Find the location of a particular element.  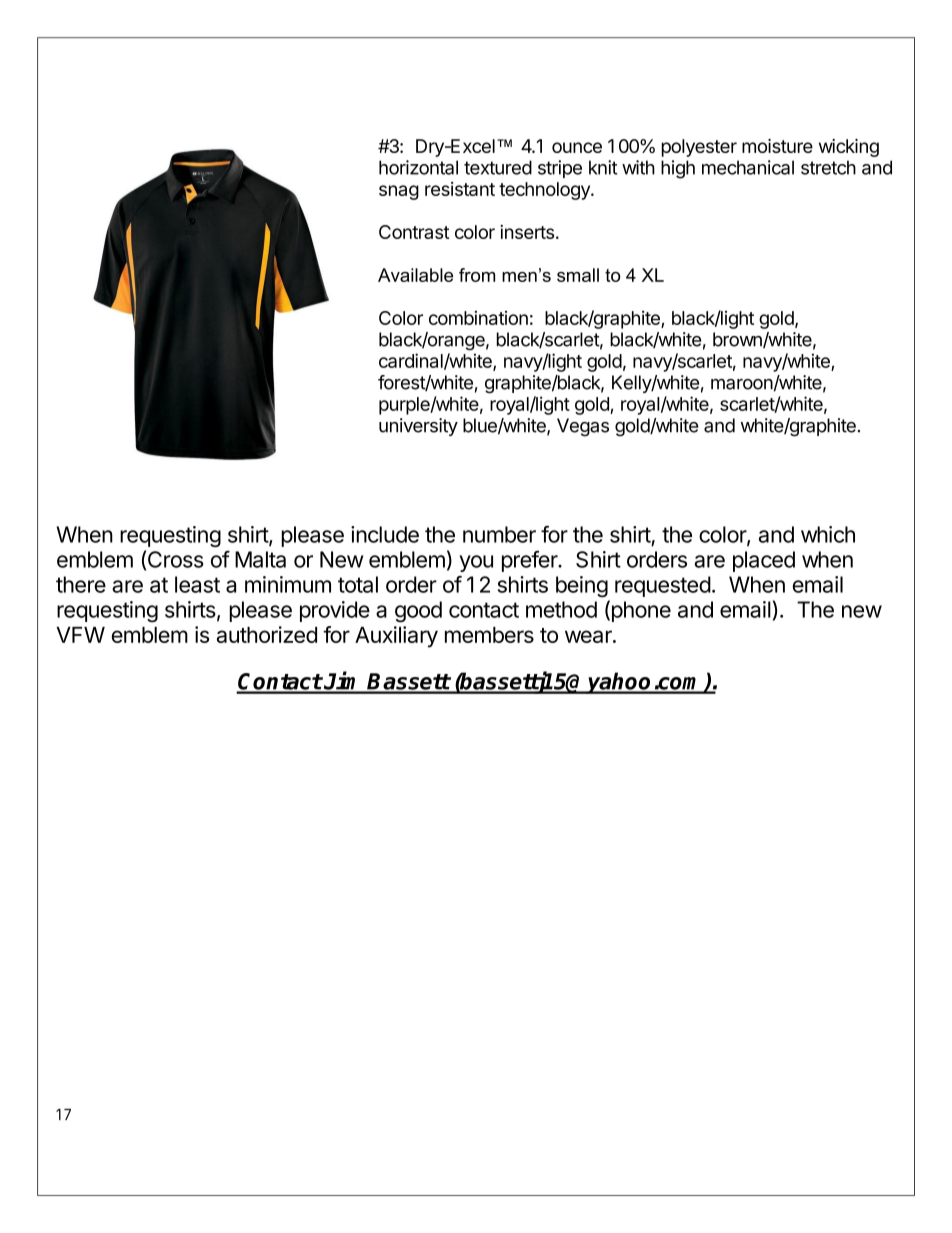

authorized is located at coordinates (267, 634).
